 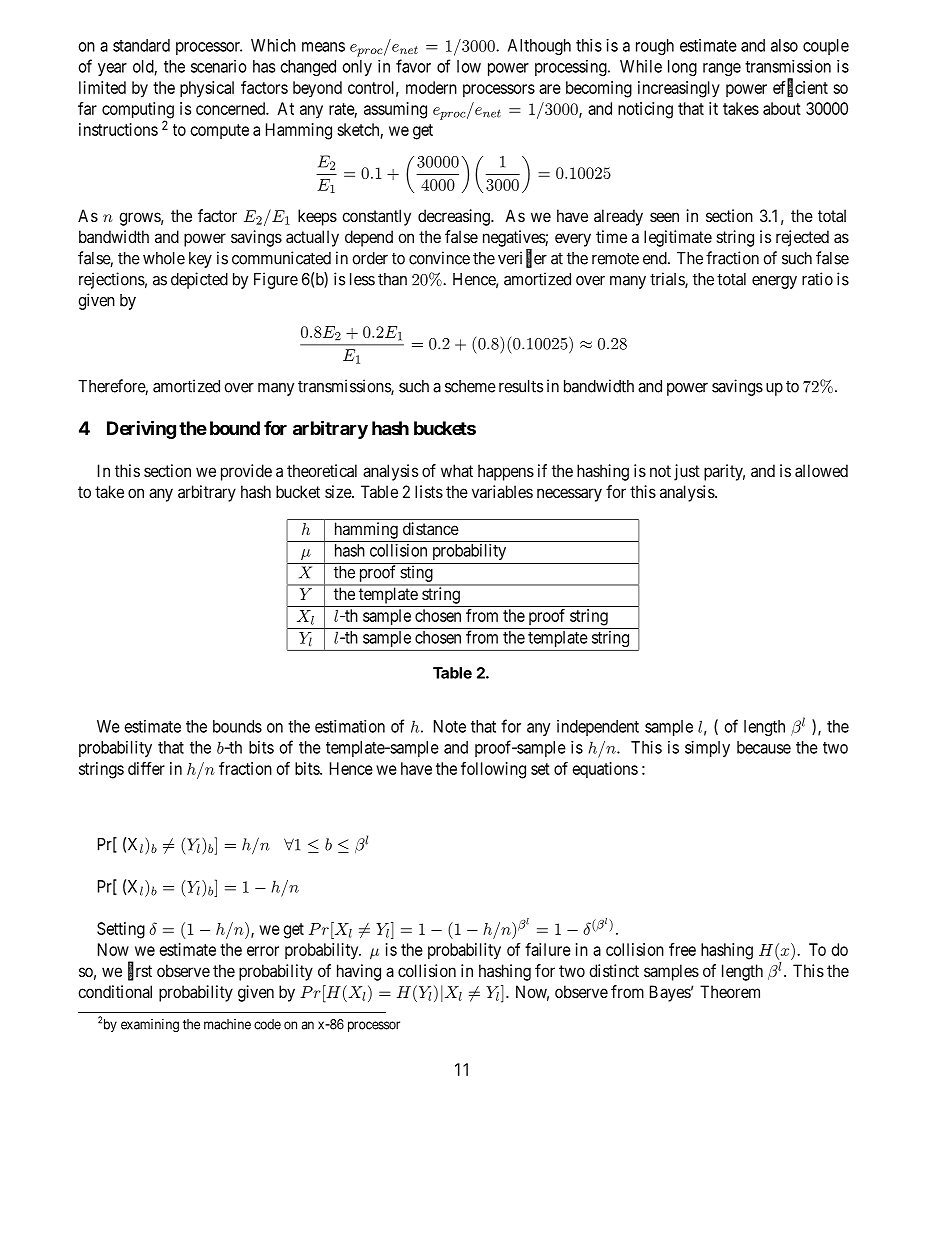 What do you see at coordinates (722, 69) in the screenshot?
I see `range` at bounding box center [722, 69].
